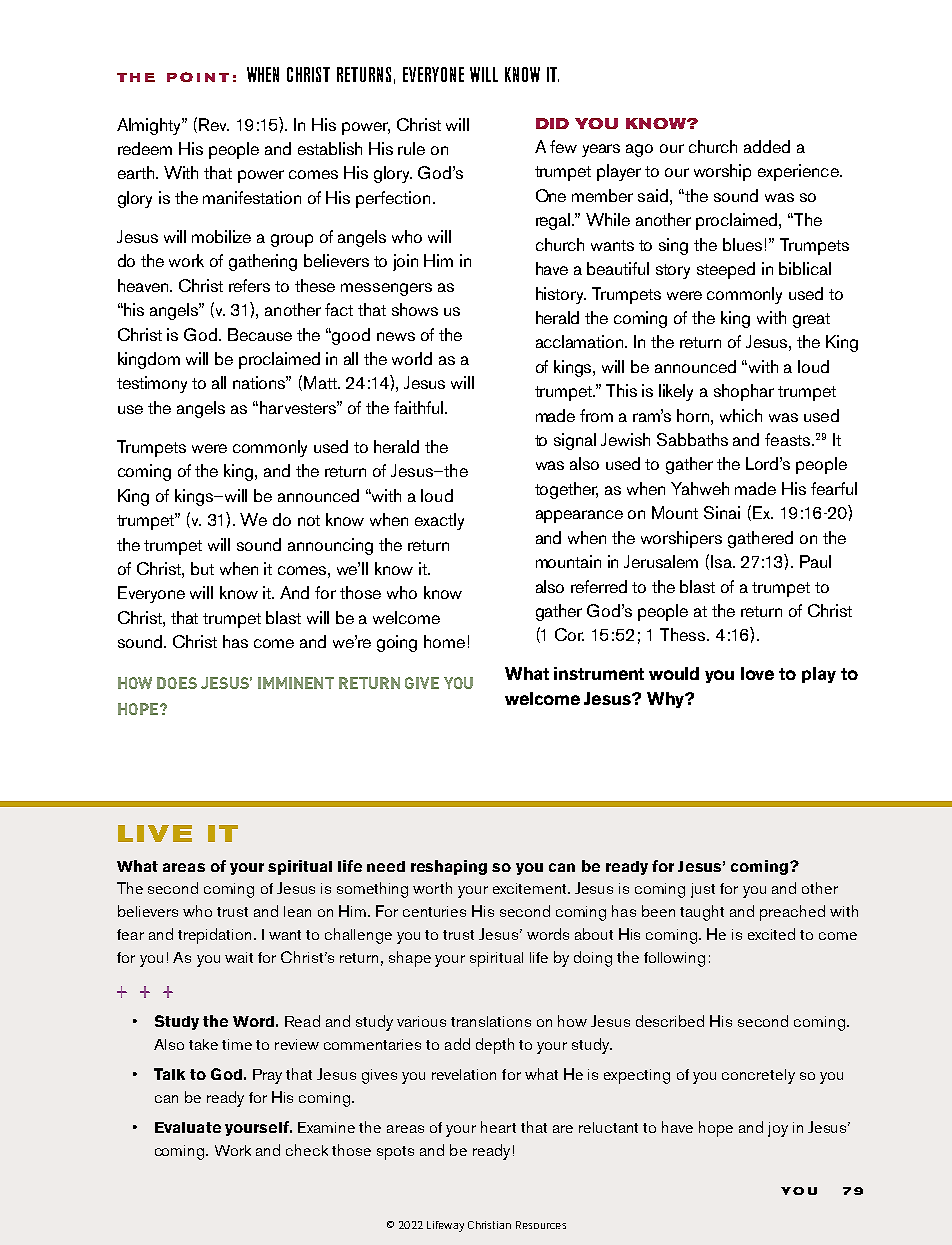 Image resolution: width=952 pixels, height=1245 pixels. What do you see at coordinates (767, 146) in the document?
I see `added` at bounding box center [767, 146].
